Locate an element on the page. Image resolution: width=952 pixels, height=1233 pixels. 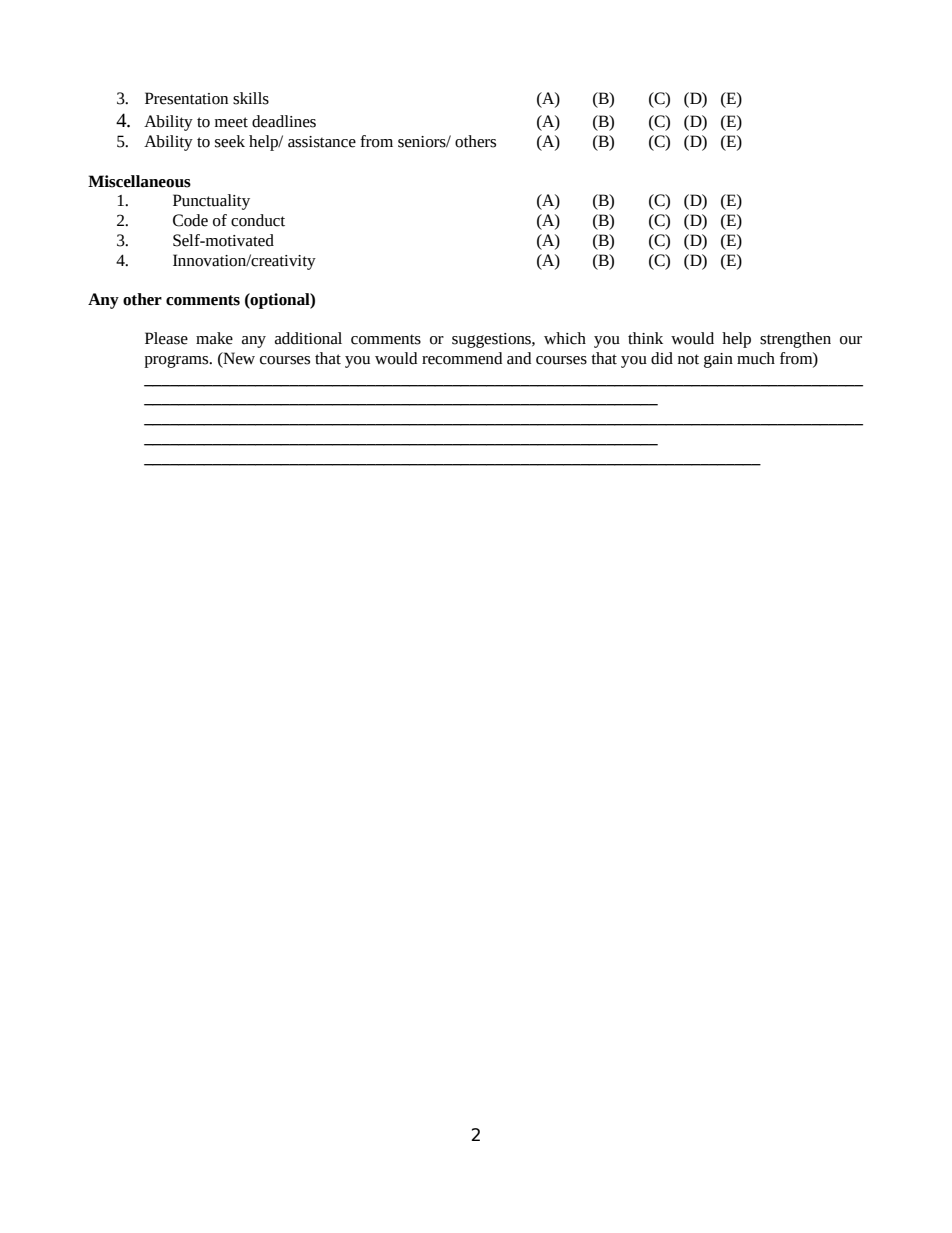
programs is located at coordinates (177, 361).
